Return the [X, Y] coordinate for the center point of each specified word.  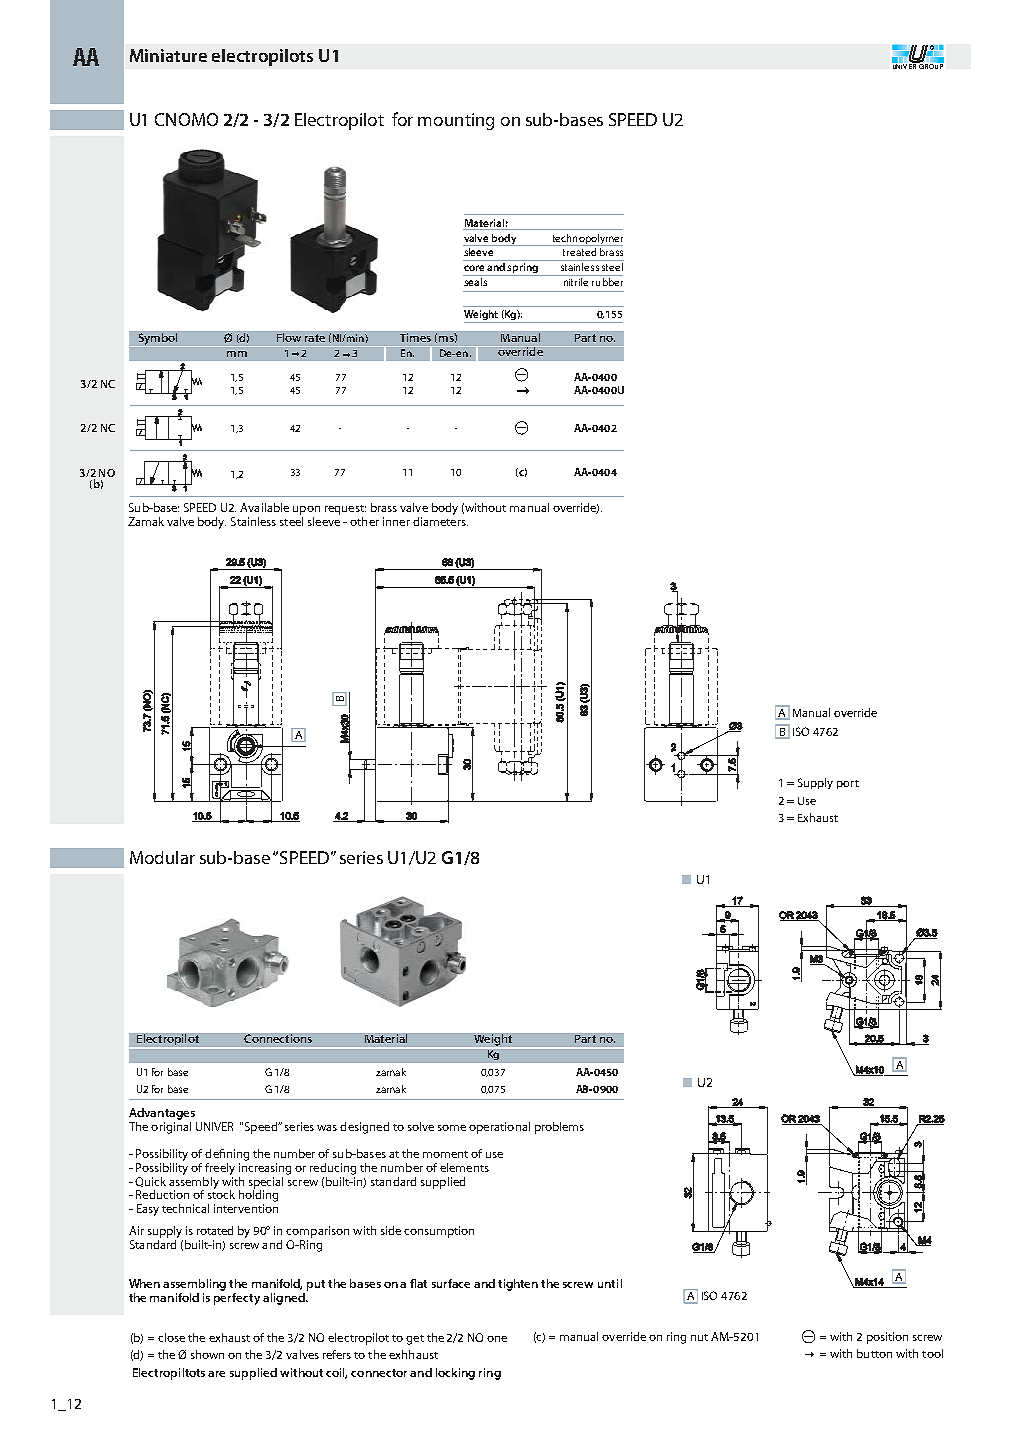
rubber [607, 282]
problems [559, 1128]
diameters [440, 520]
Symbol [158, 339]
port [848, 784]
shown [207, 1354]
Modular [162, 857]
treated [579, 252]
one [497, 1339]
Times [415, 337]
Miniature [168, 55]
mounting [456, 121]
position [887, 1338]
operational [499, 1128]
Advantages [162, 1114]
